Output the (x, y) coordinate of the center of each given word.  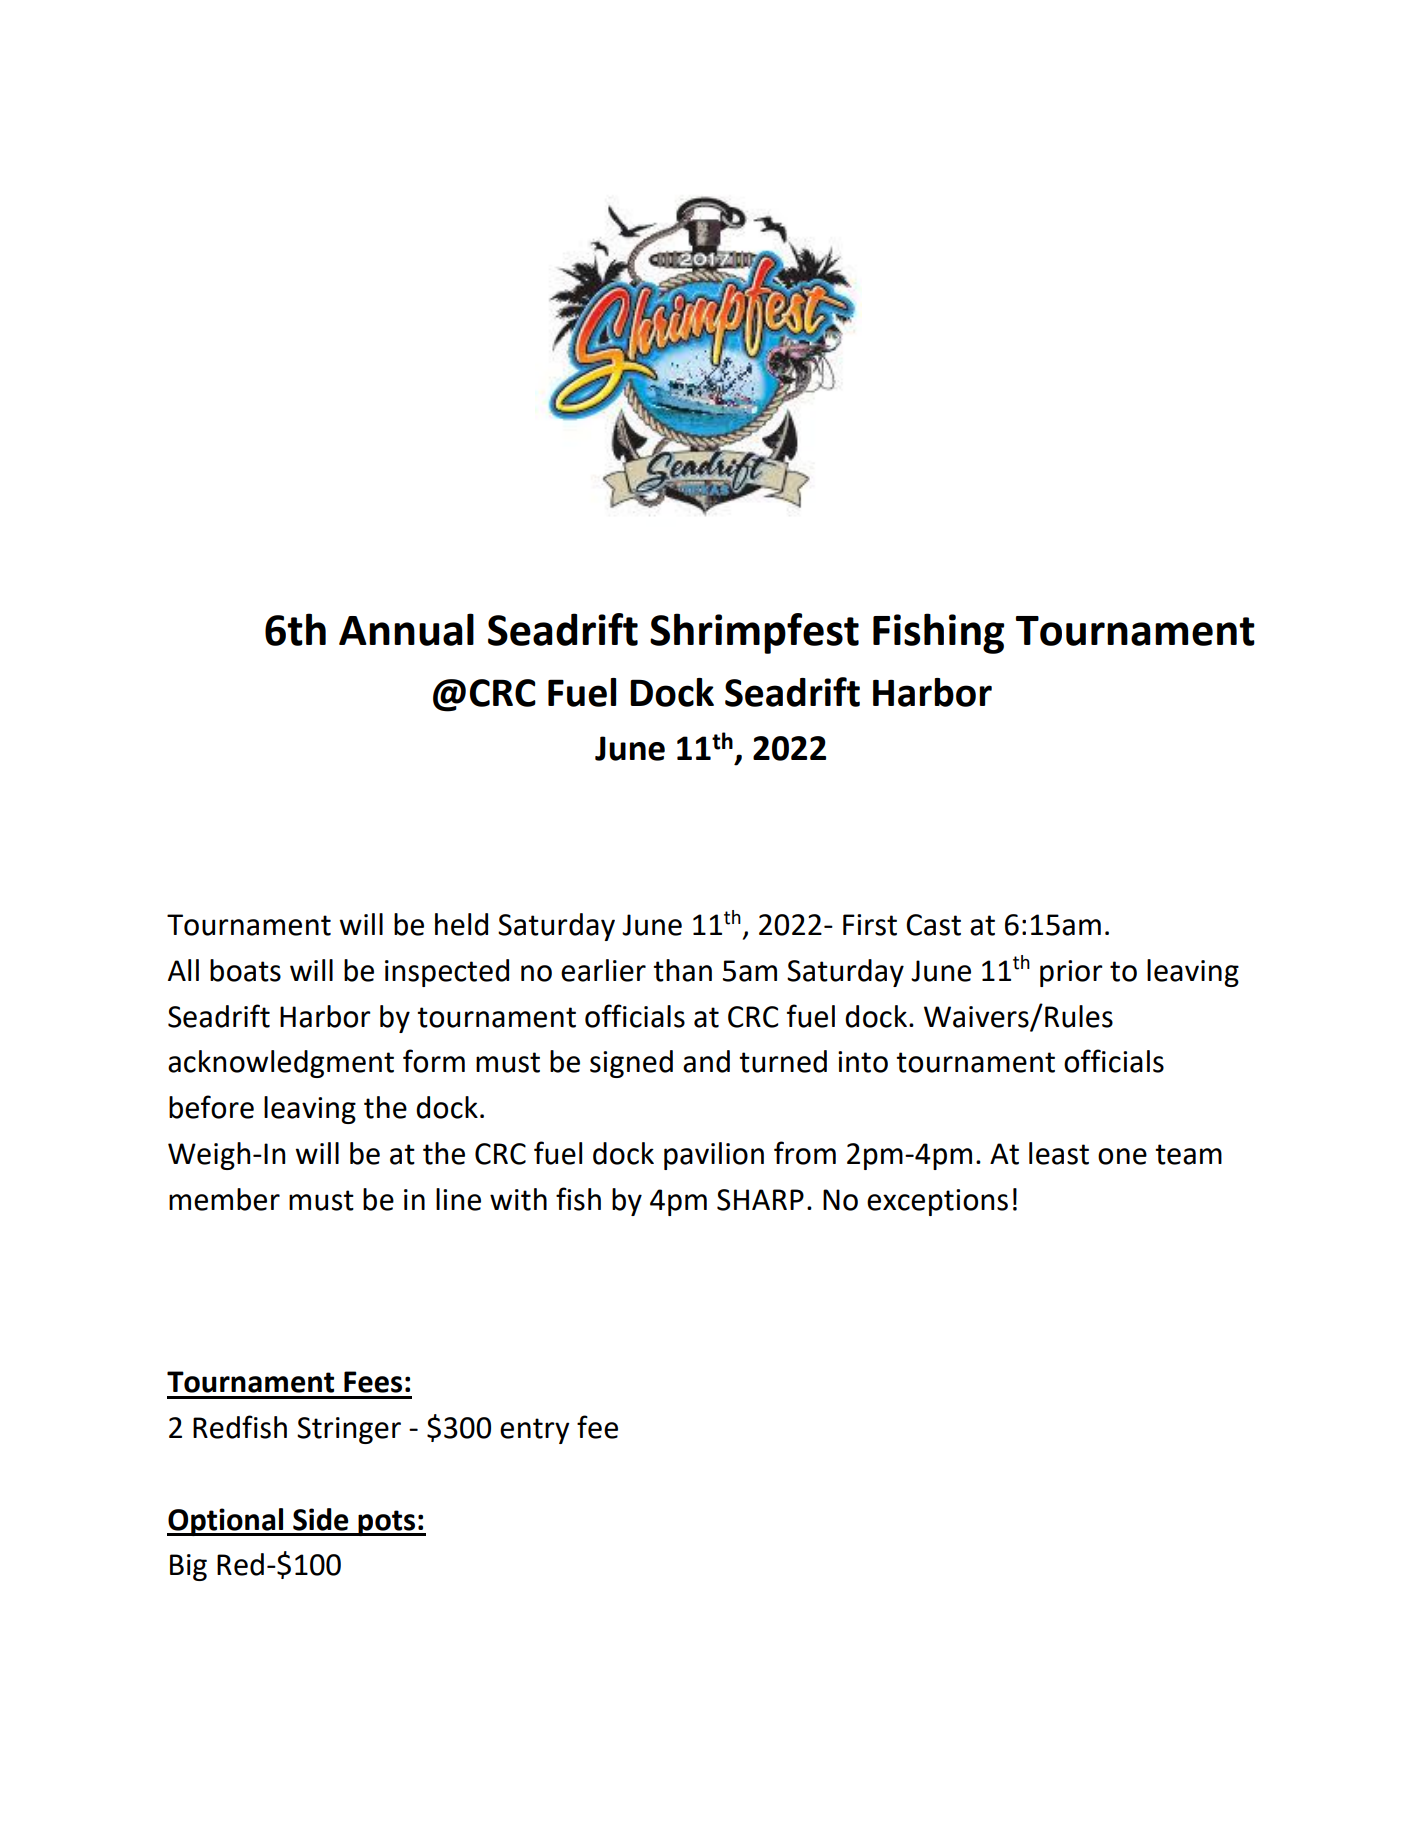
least (1059, 1153)
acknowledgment (281, 1064)
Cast (933, 925)
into (863, 1062)
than (682, 970)
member (224, 1199)
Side (321, 1519)
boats (245, 970)
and (706, 1061)
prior (1071, 973)
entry (535, 1431)
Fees (373, 1382)
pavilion (714, 1156)
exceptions (937, 1202)
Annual (406, 629)
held (461, 924)
